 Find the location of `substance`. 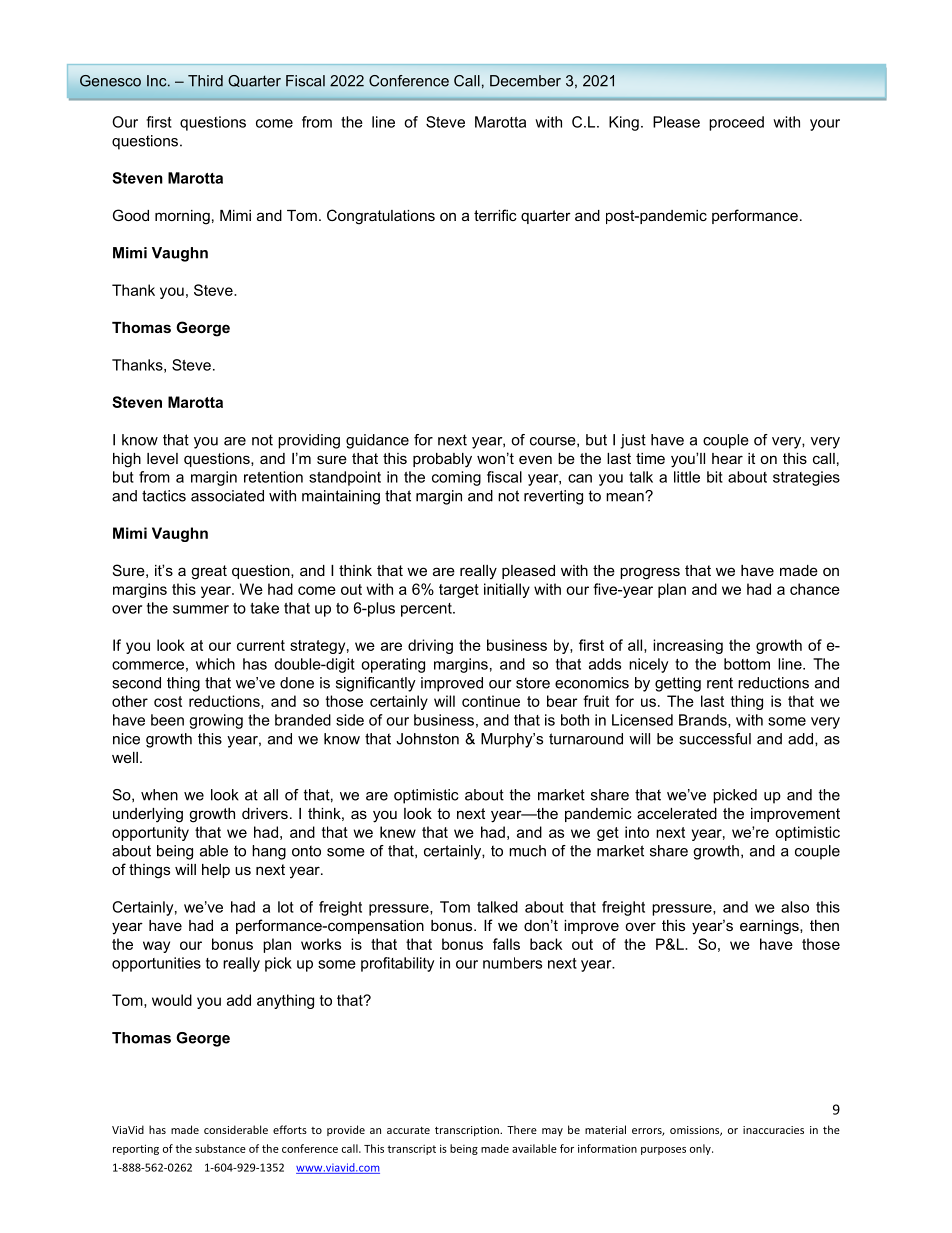

substance is located at coordinates (220, 1148).
